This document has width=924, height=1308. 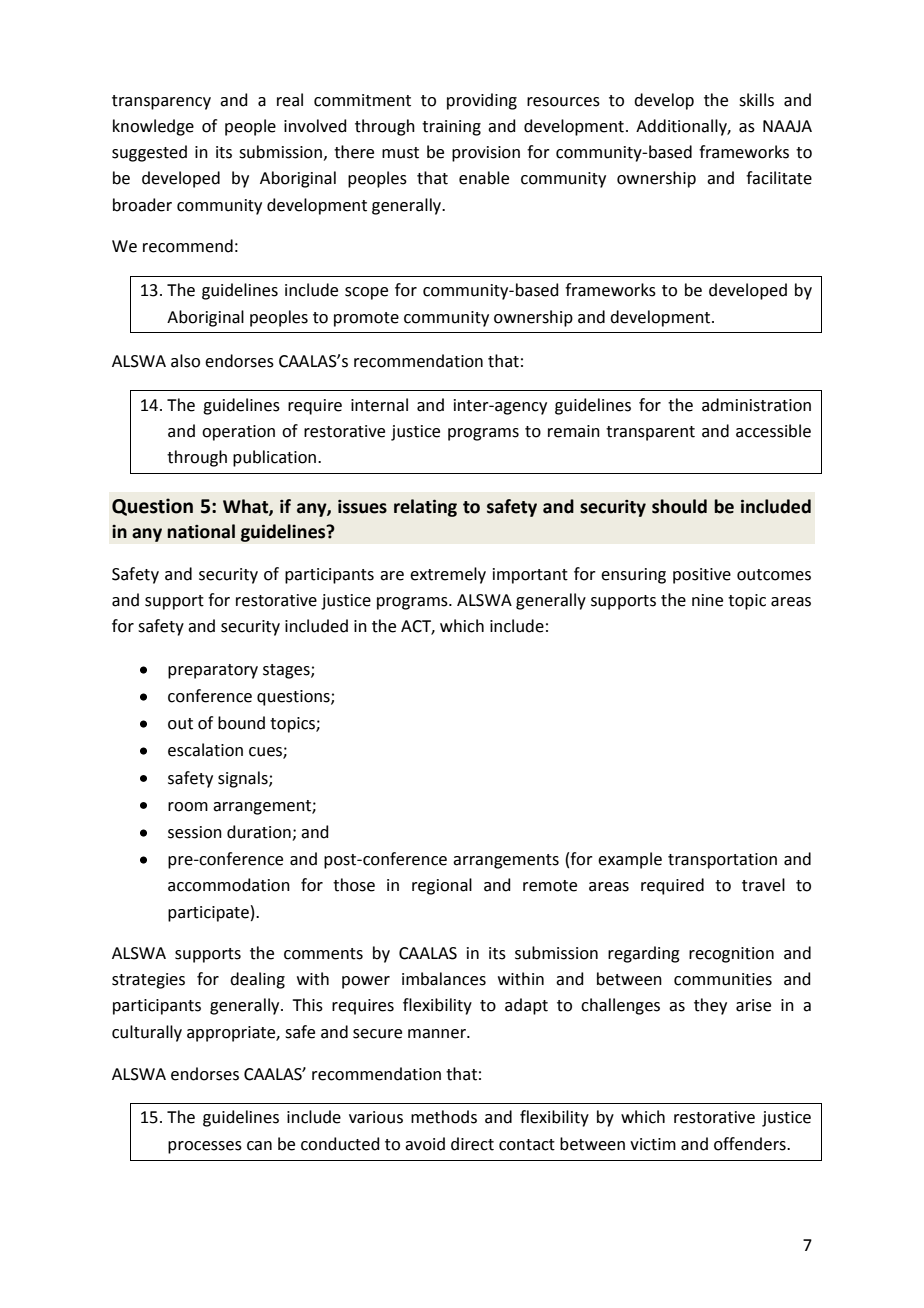 I want to click on national, so click(x=201, y=531).
